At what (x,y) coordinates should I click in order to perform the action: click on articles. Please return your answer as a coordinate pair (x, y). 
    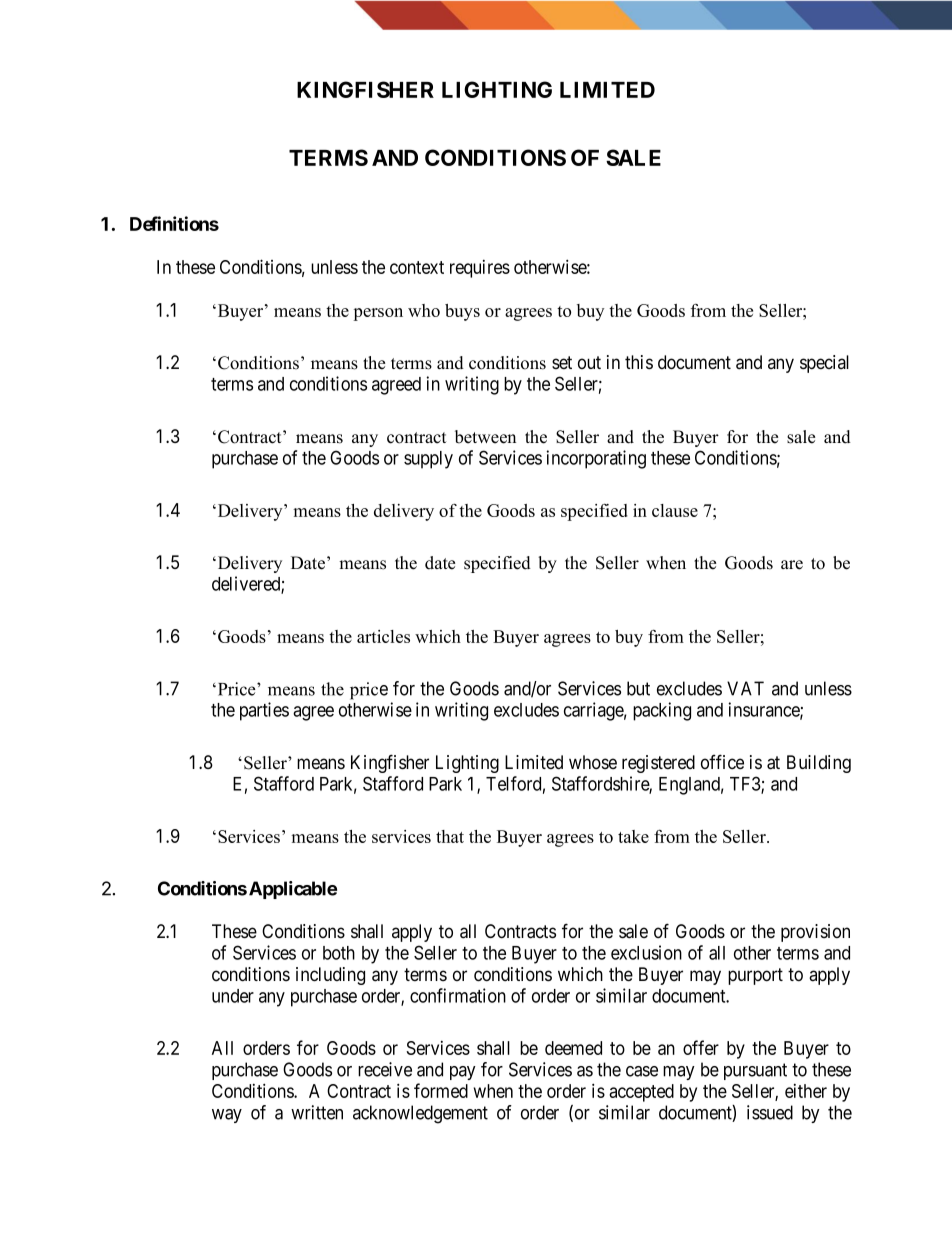
    Looking at the image, I should click on (383, 636).
